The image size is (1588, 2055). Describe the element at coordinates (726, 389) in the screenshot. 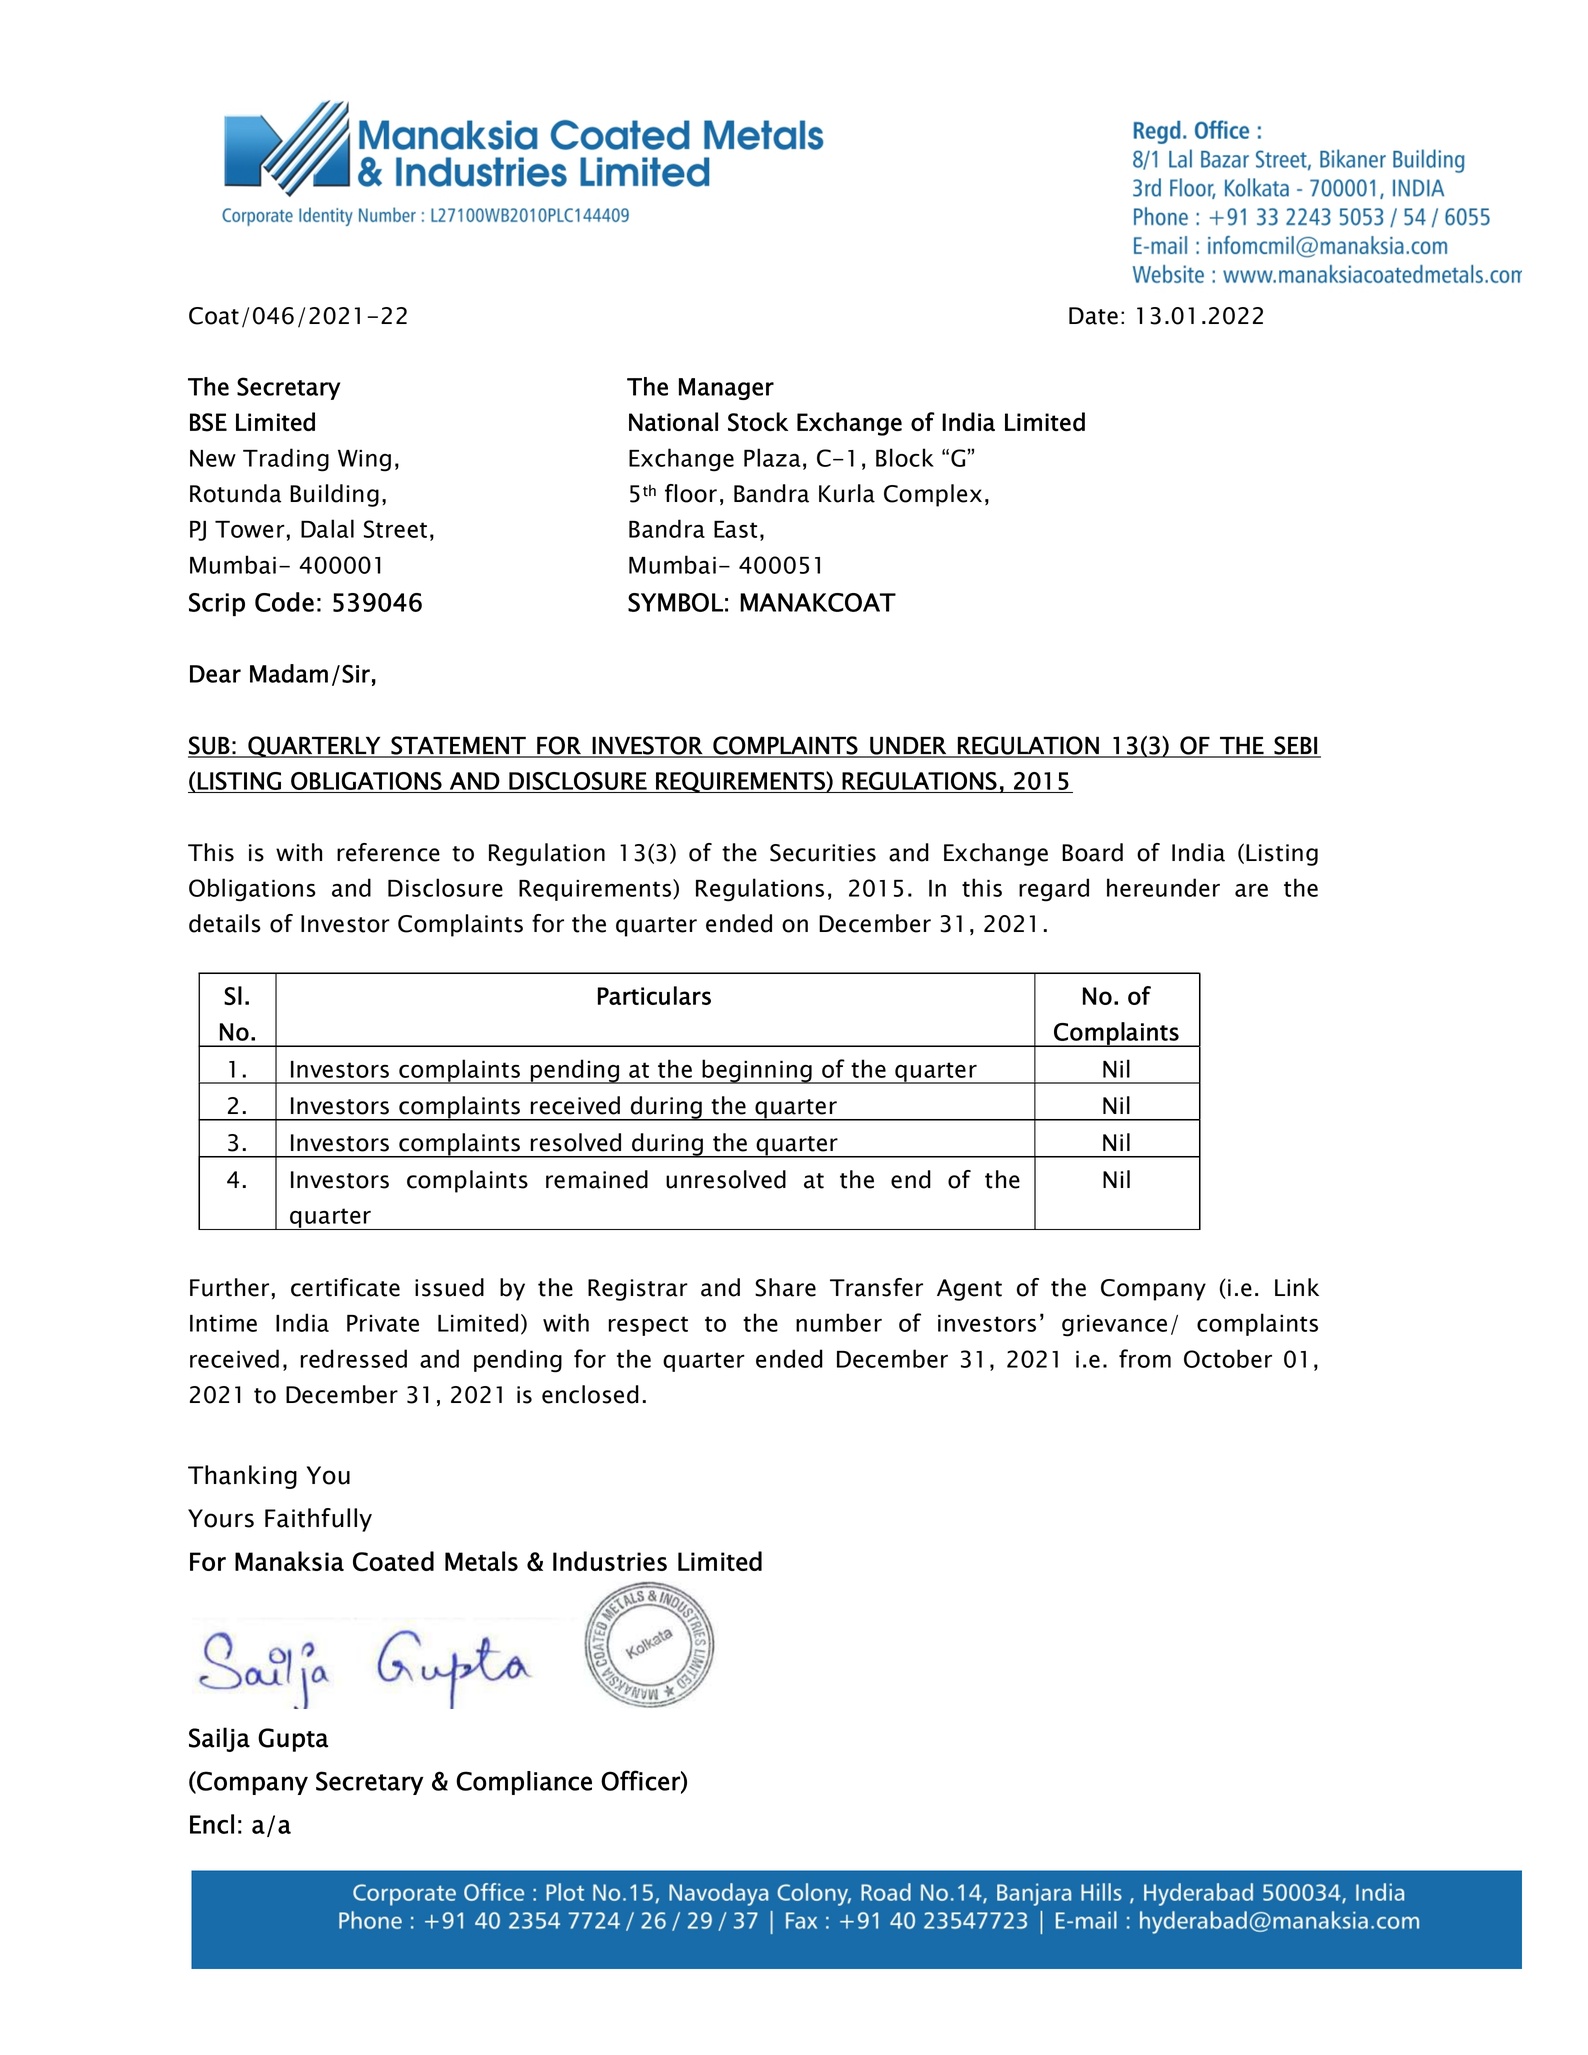

I see `Manager` at that location.
